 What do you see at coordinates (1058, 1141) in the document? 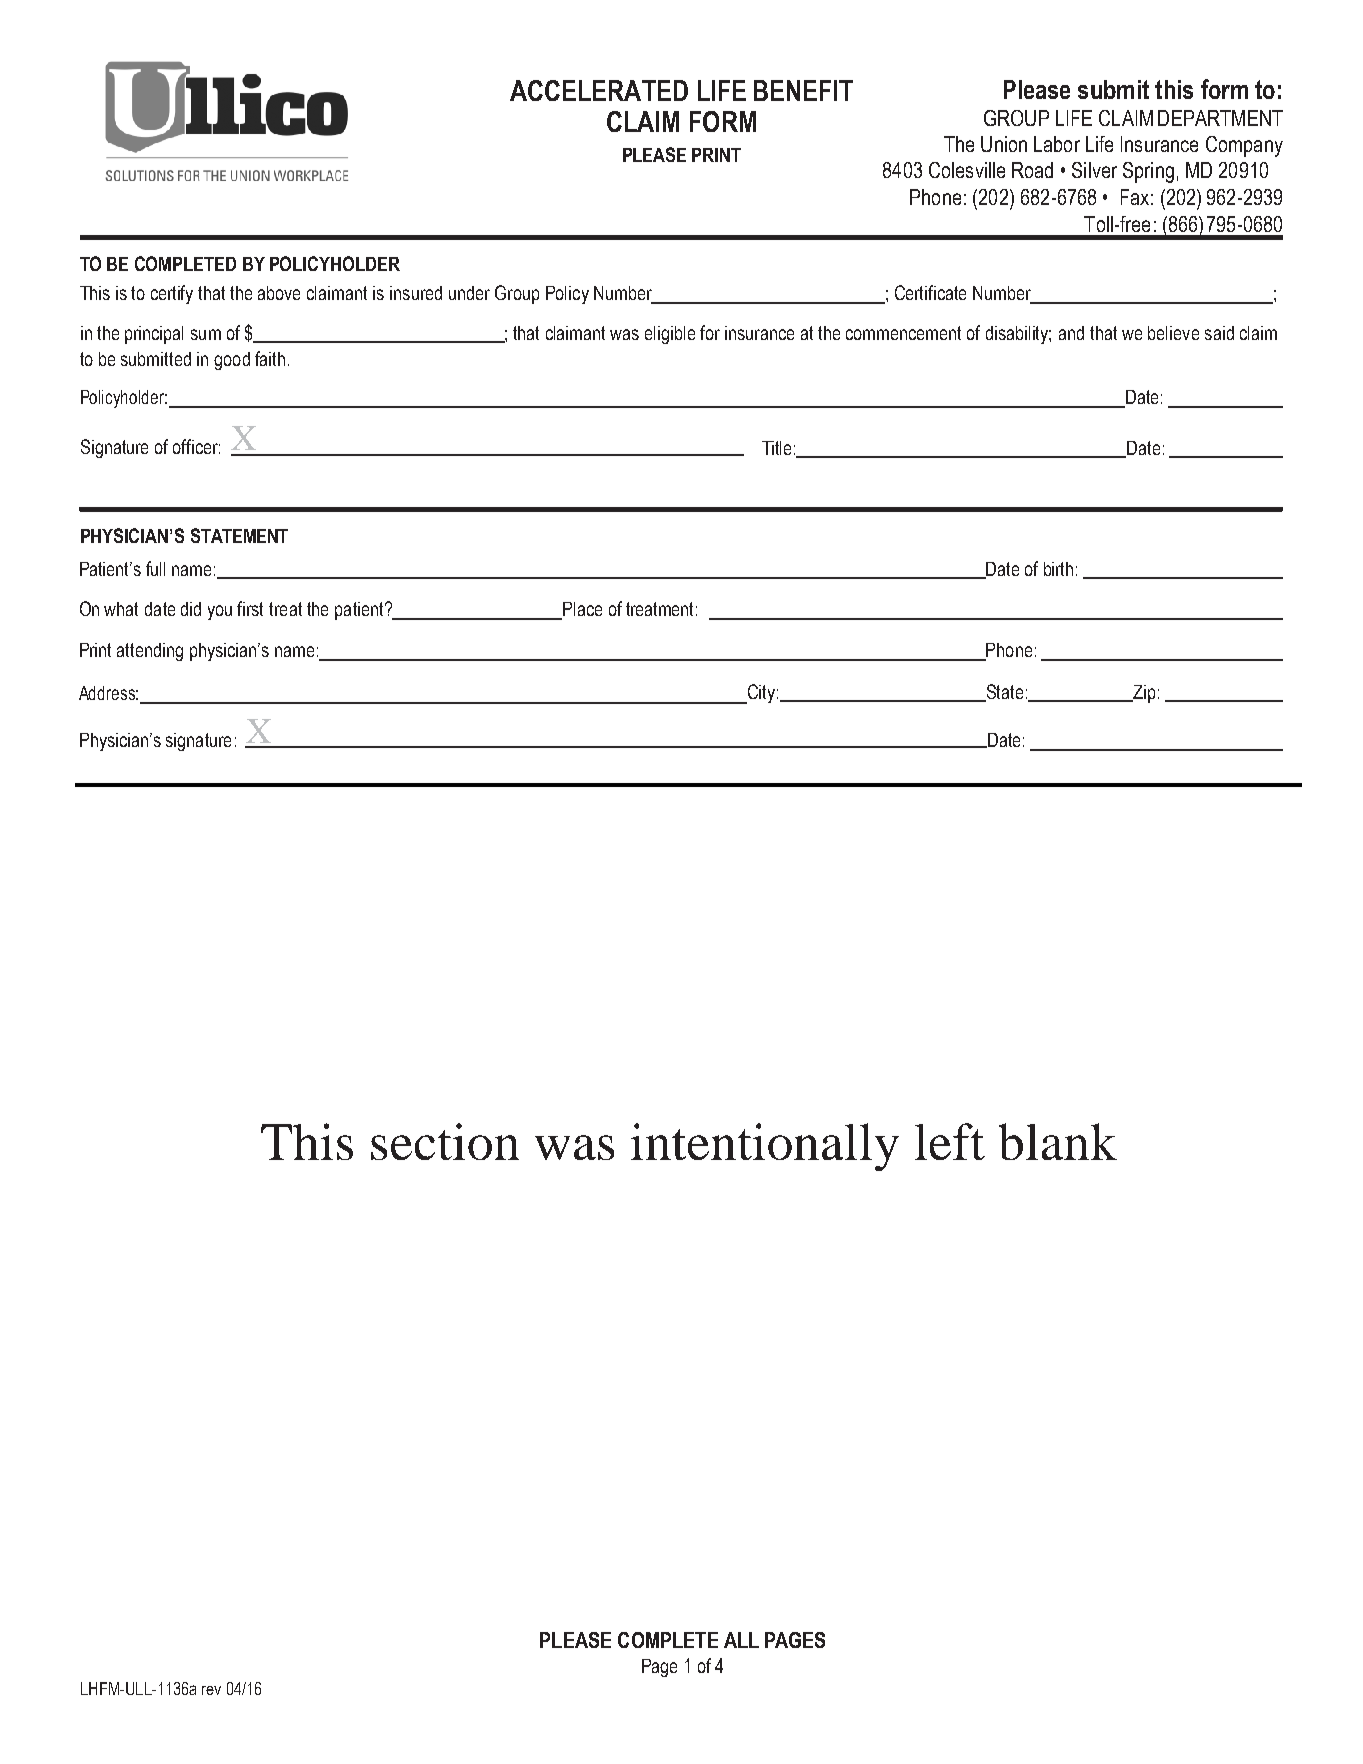
I see `blank` at bounding box center [1058, 1141].
